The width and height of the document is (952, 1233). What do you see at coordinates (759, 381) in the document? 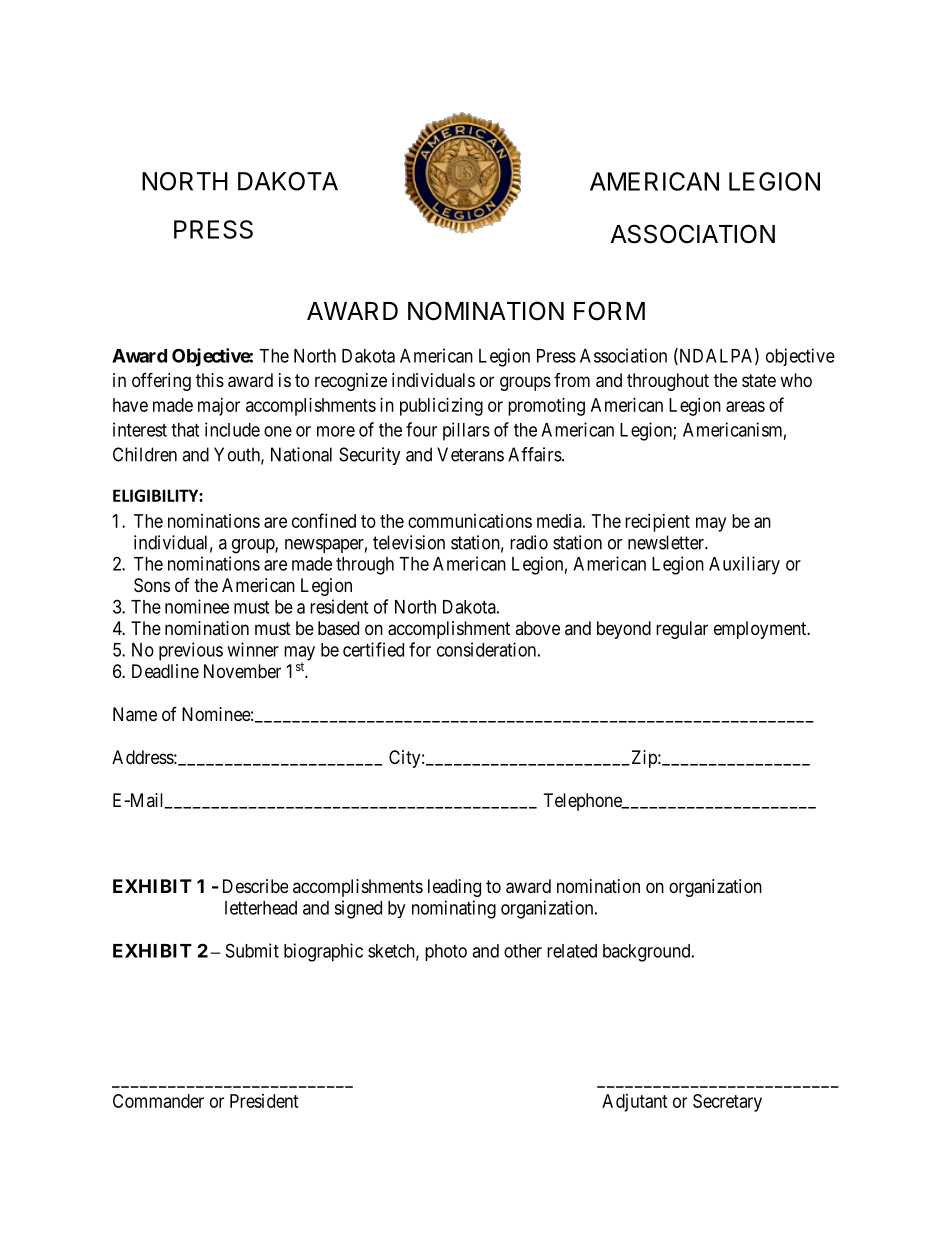
I see `state` at bounding box center [759, 381].
